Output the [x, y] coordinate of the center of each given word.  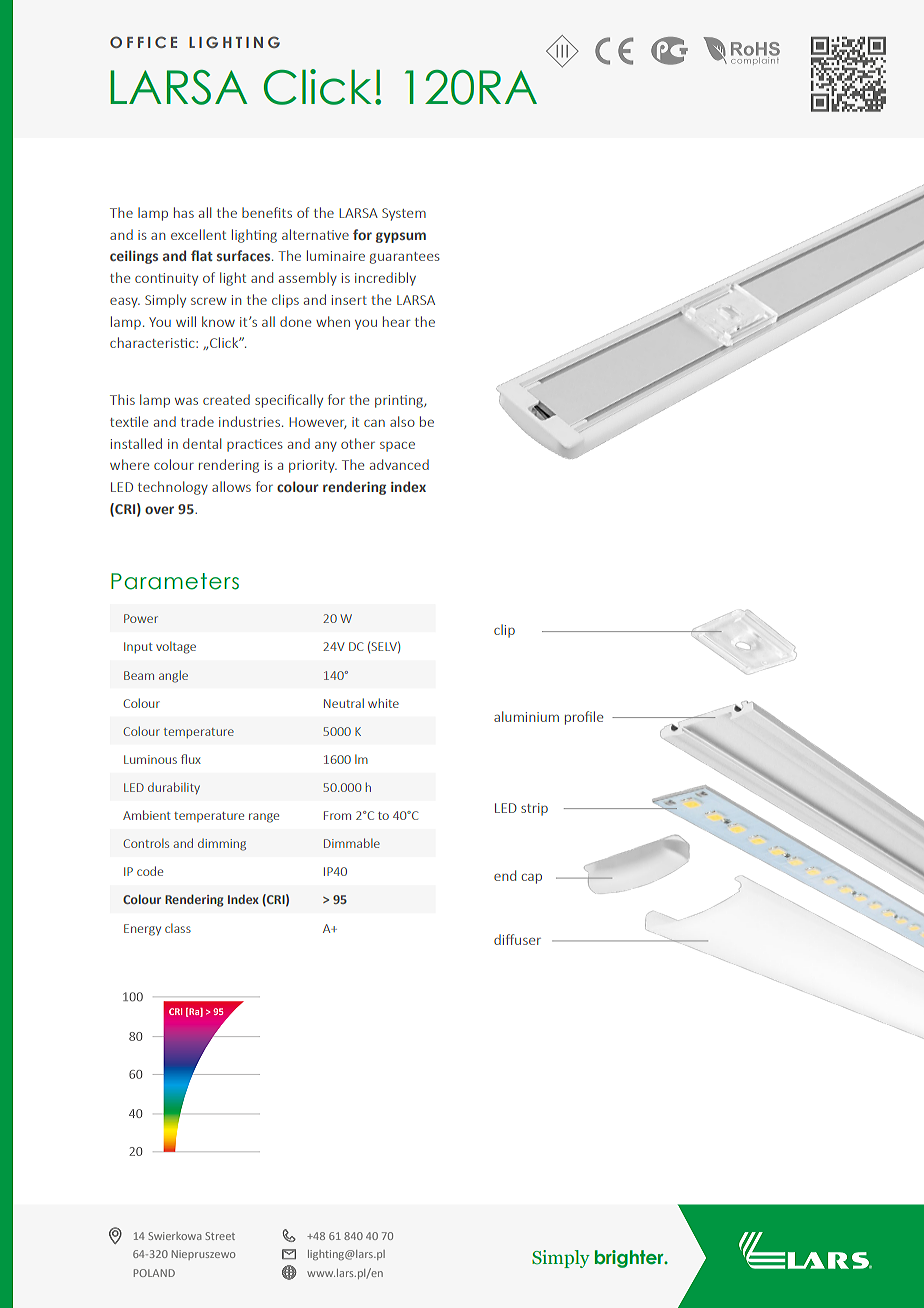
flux [191, 759]
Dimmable [352, 843]
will [186, 321]
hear [396, 321]
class [178, 928]
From [337, 815]
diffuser [517, 939]
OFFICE [143, 42]
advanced [399, 464]
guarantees [405, 258]
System [404, 214]
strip [534, 809]
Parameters [175, 581]
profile [584, 718]
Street [220, 1236]
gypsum [401, 237]
